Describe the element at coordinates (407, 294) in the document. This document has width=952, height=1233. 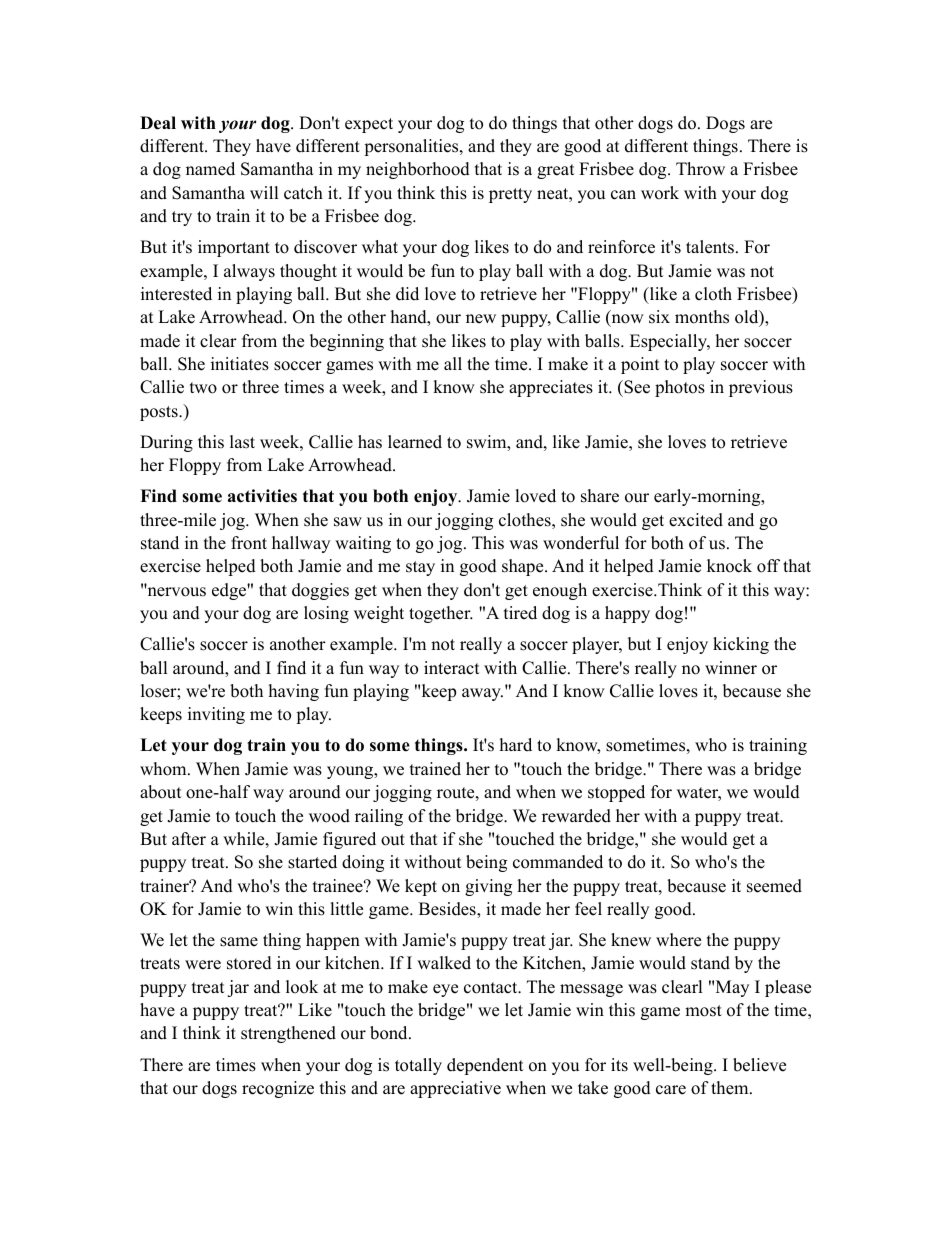
I see `did` at that location.
